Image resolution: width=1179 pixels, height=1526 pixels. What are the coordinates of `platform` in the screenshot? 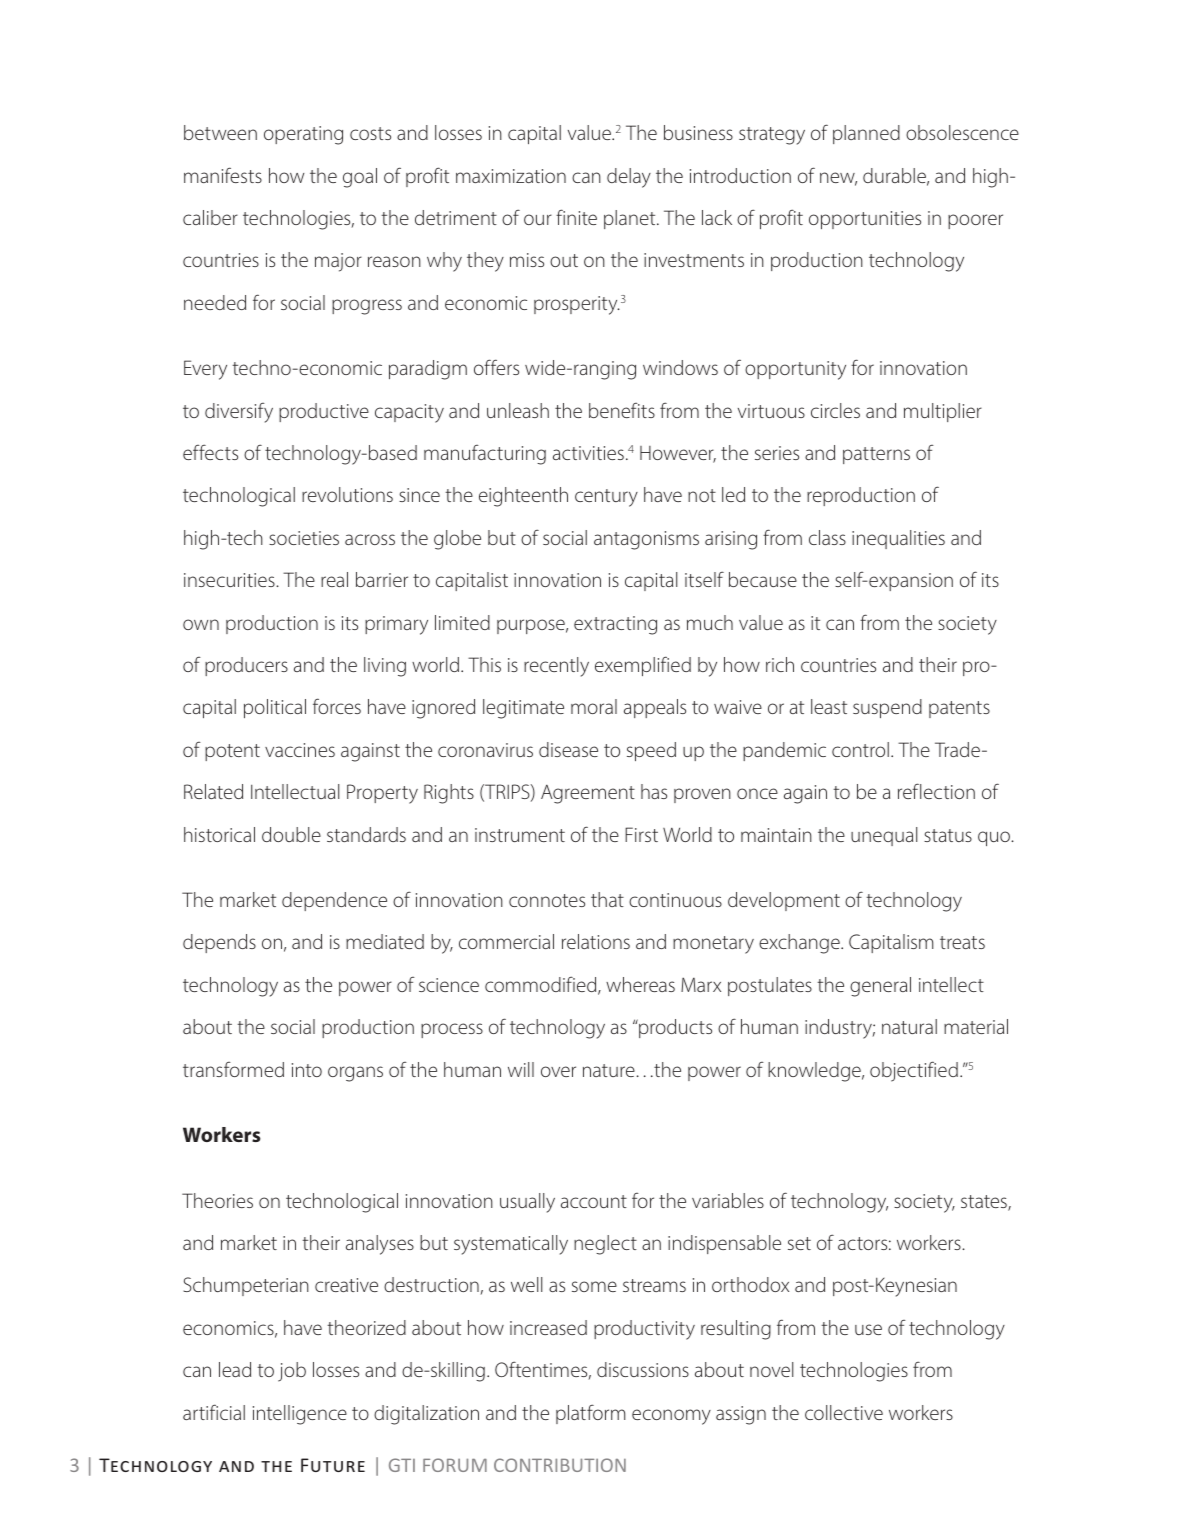 It's located at (590, 1414).
